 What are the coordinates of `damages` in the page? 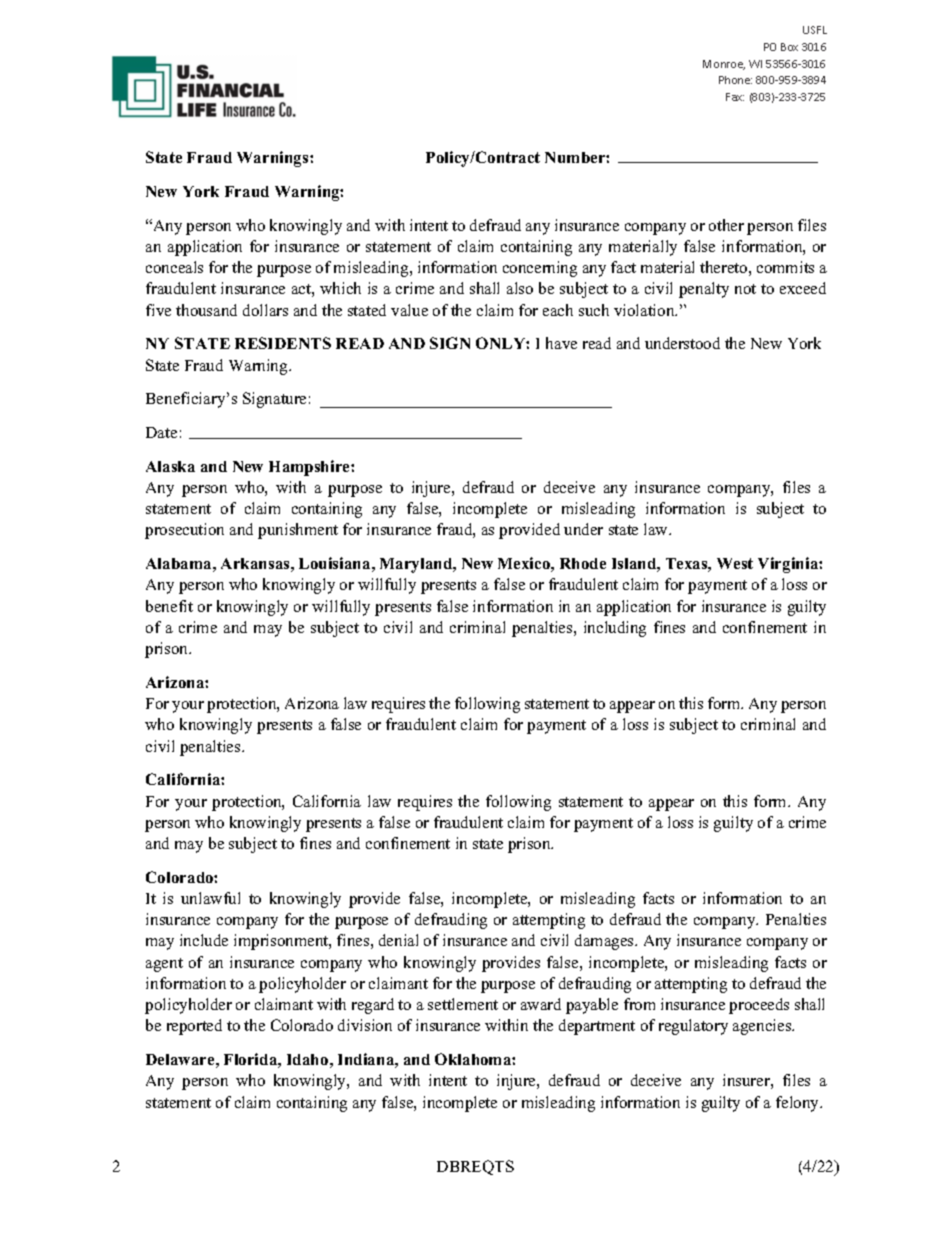 It's located at (605, 942).
